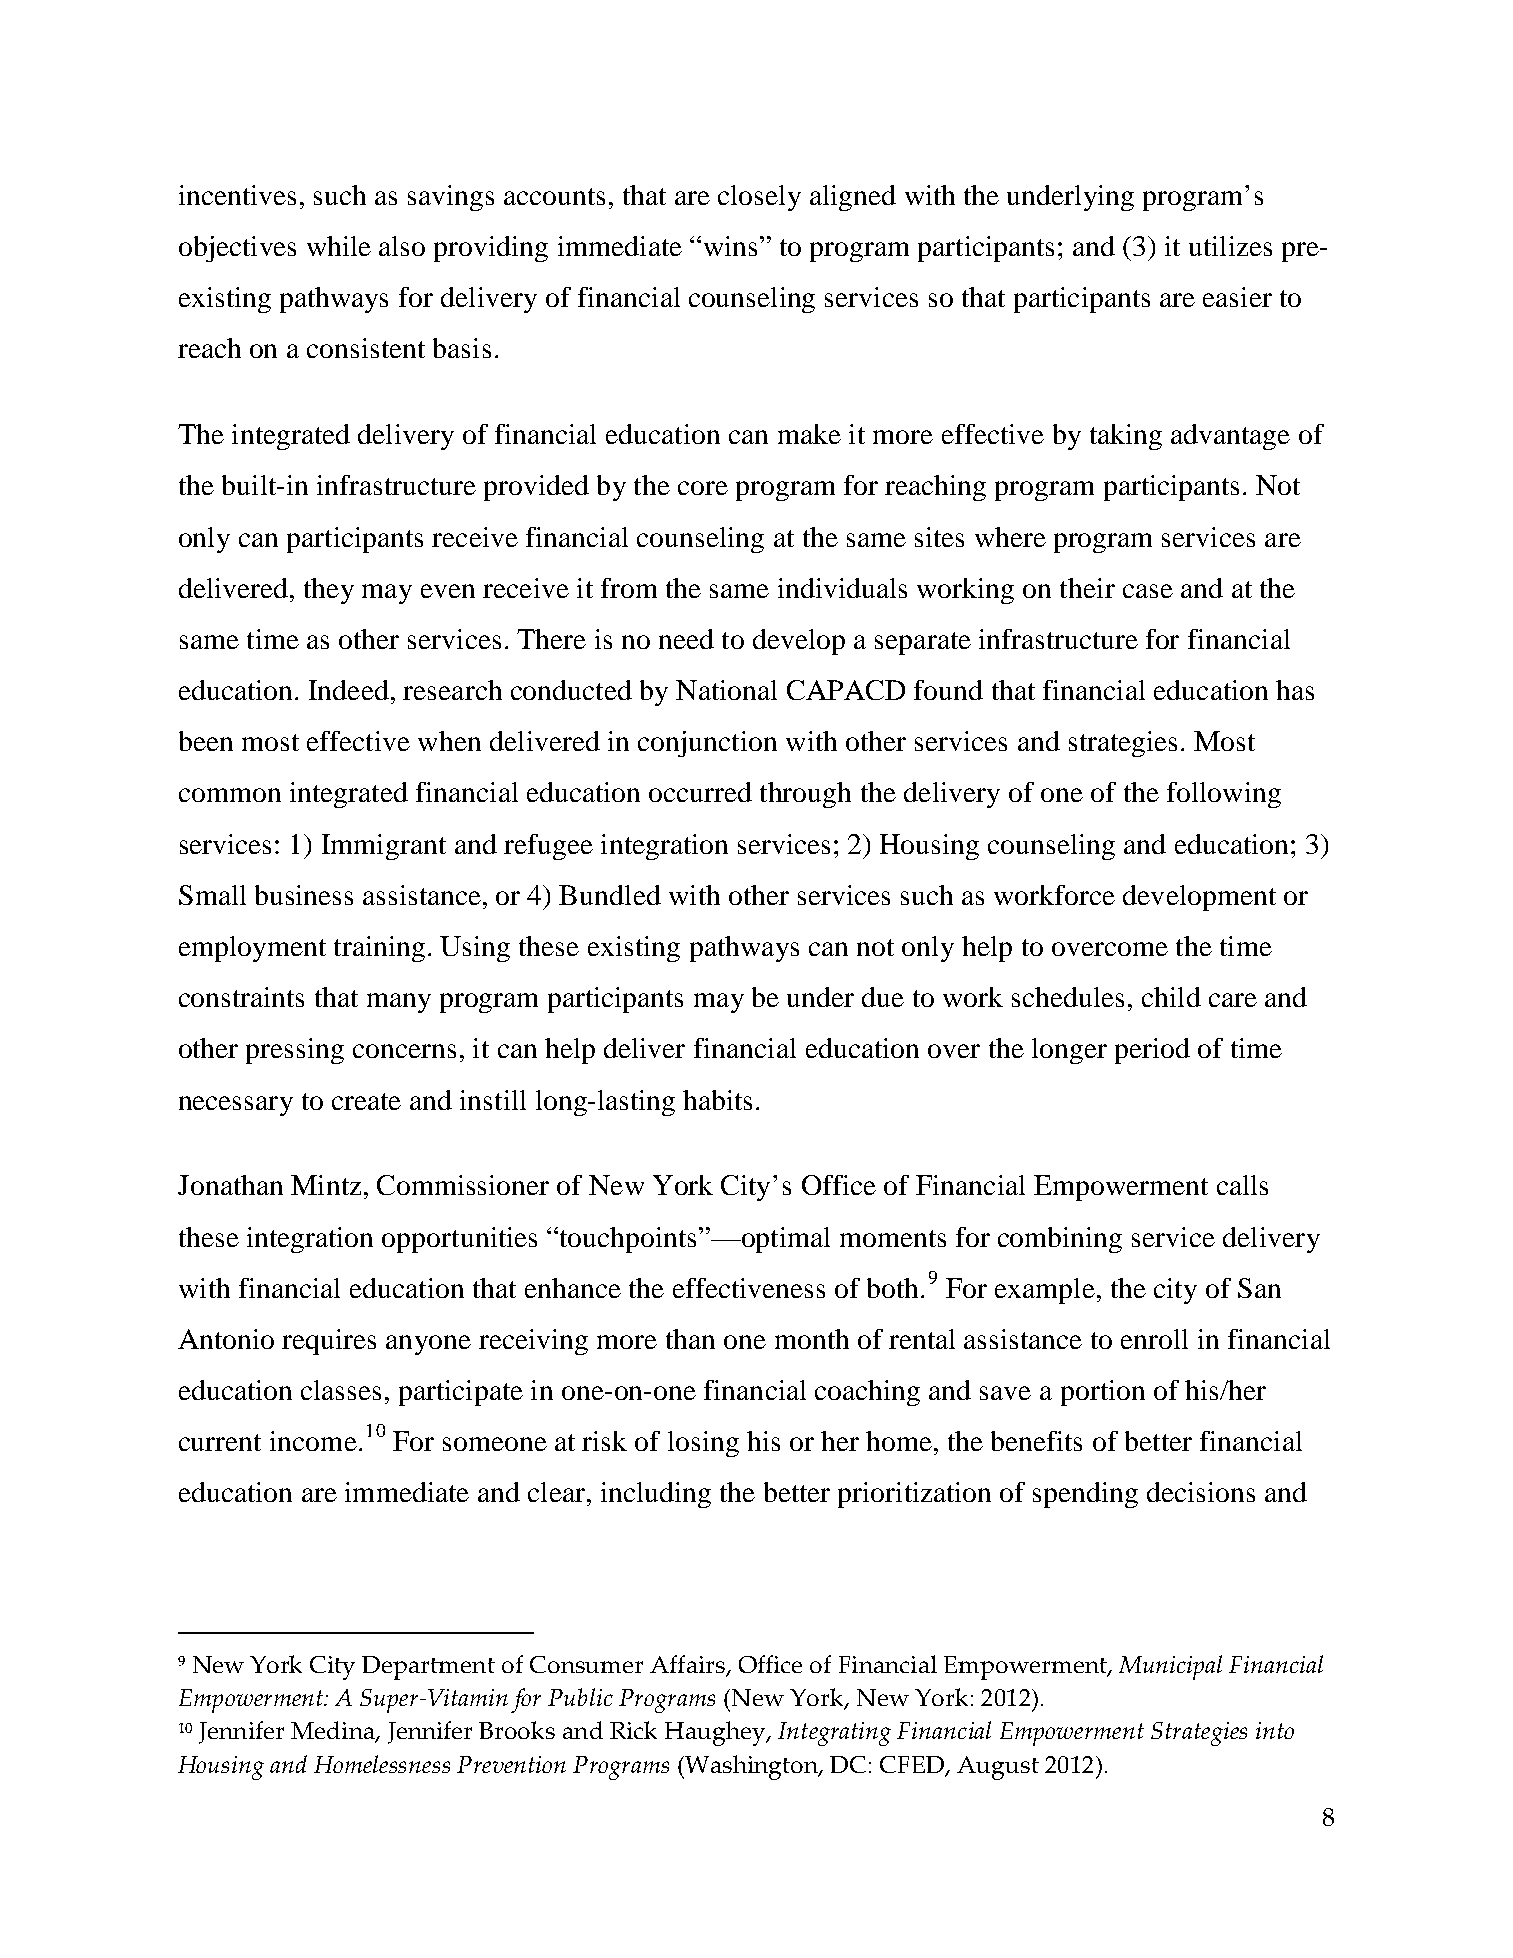 The height and width of the screenshot is (1958, 1513). I want to click on following, so click(1224, 795).
